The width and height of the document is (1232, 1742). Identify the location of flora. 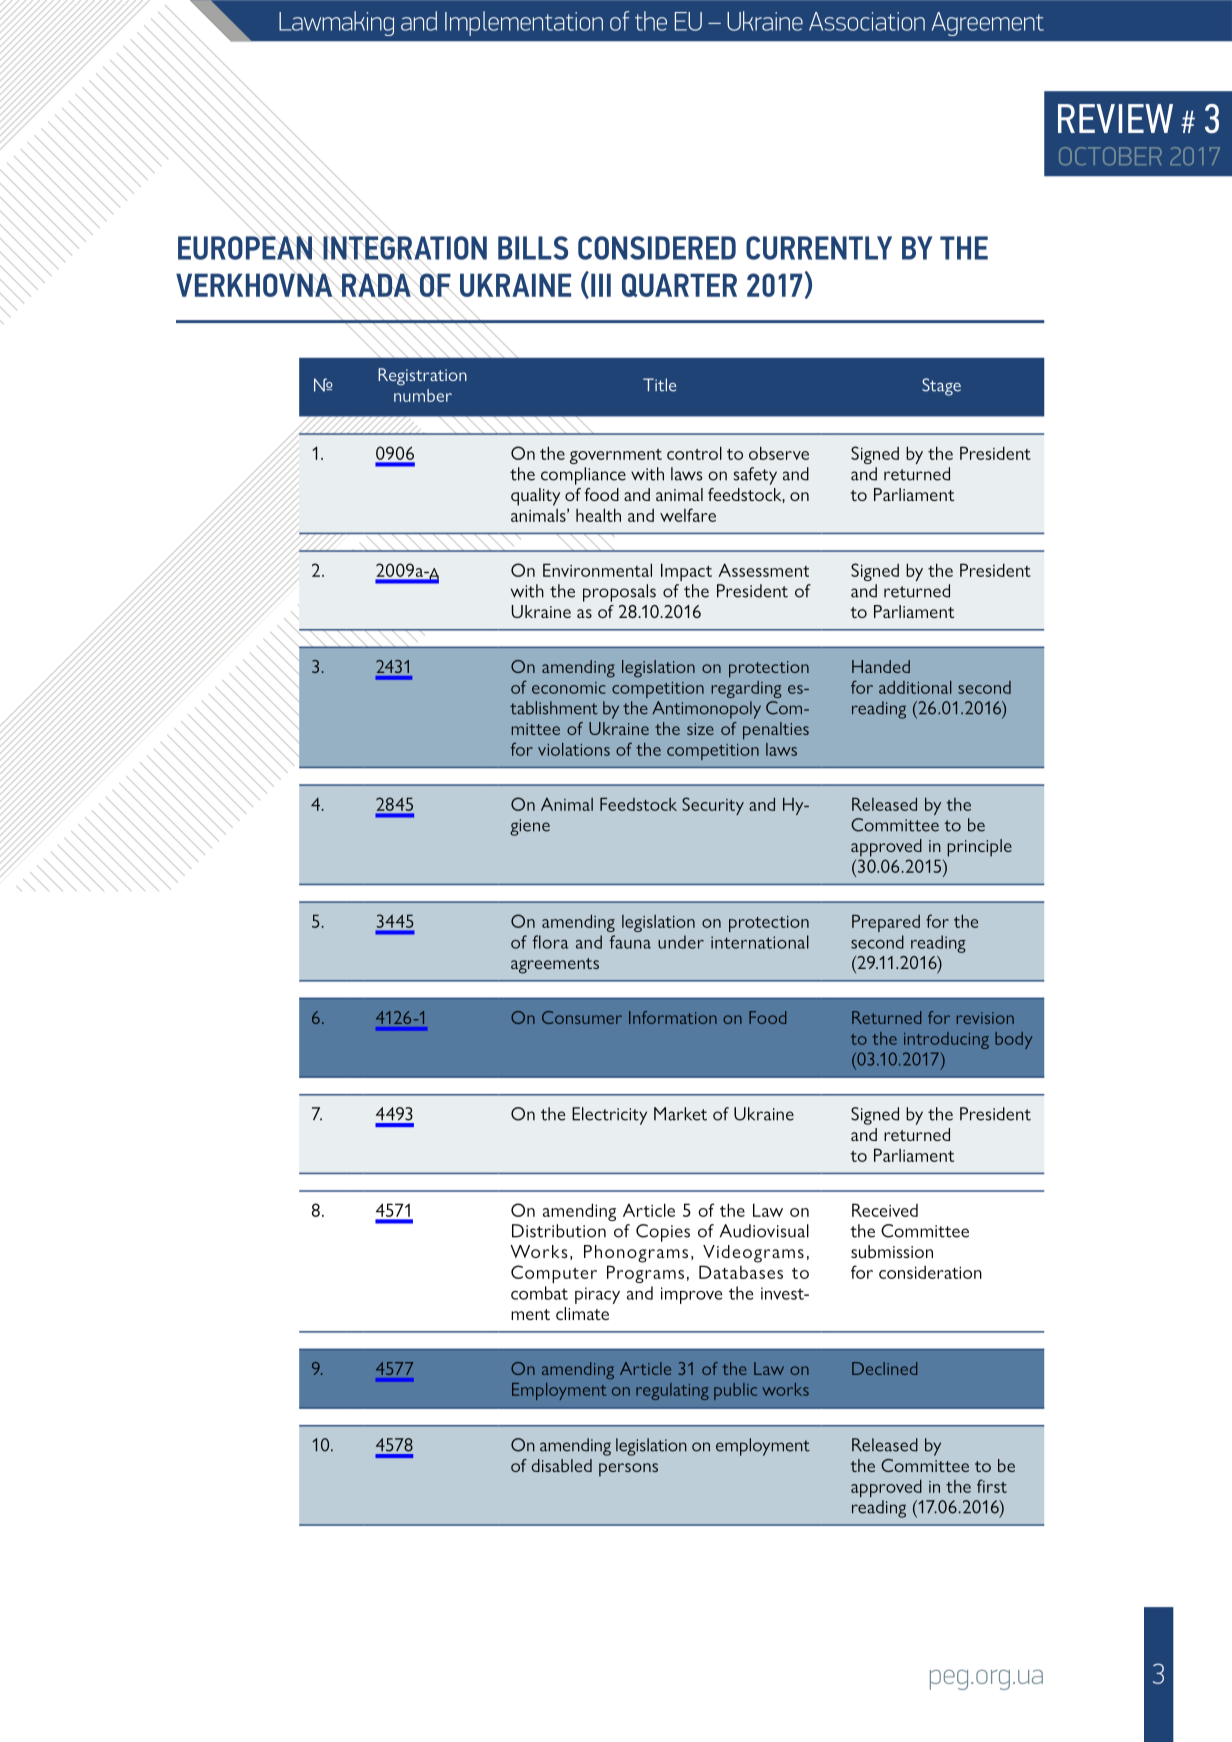
(550, 942).
